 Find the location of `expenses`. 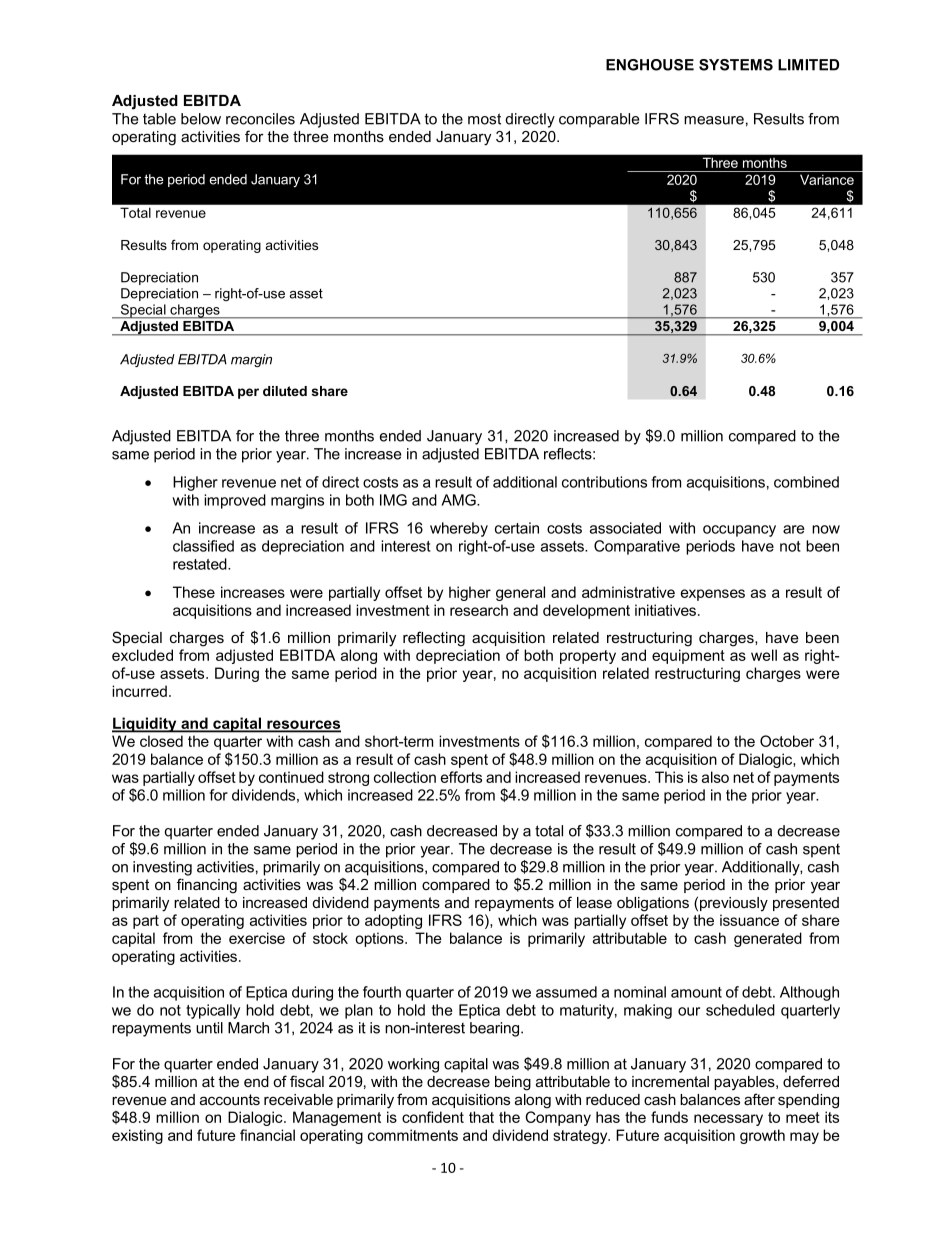

expenses is located at coordinates (713, 595).
